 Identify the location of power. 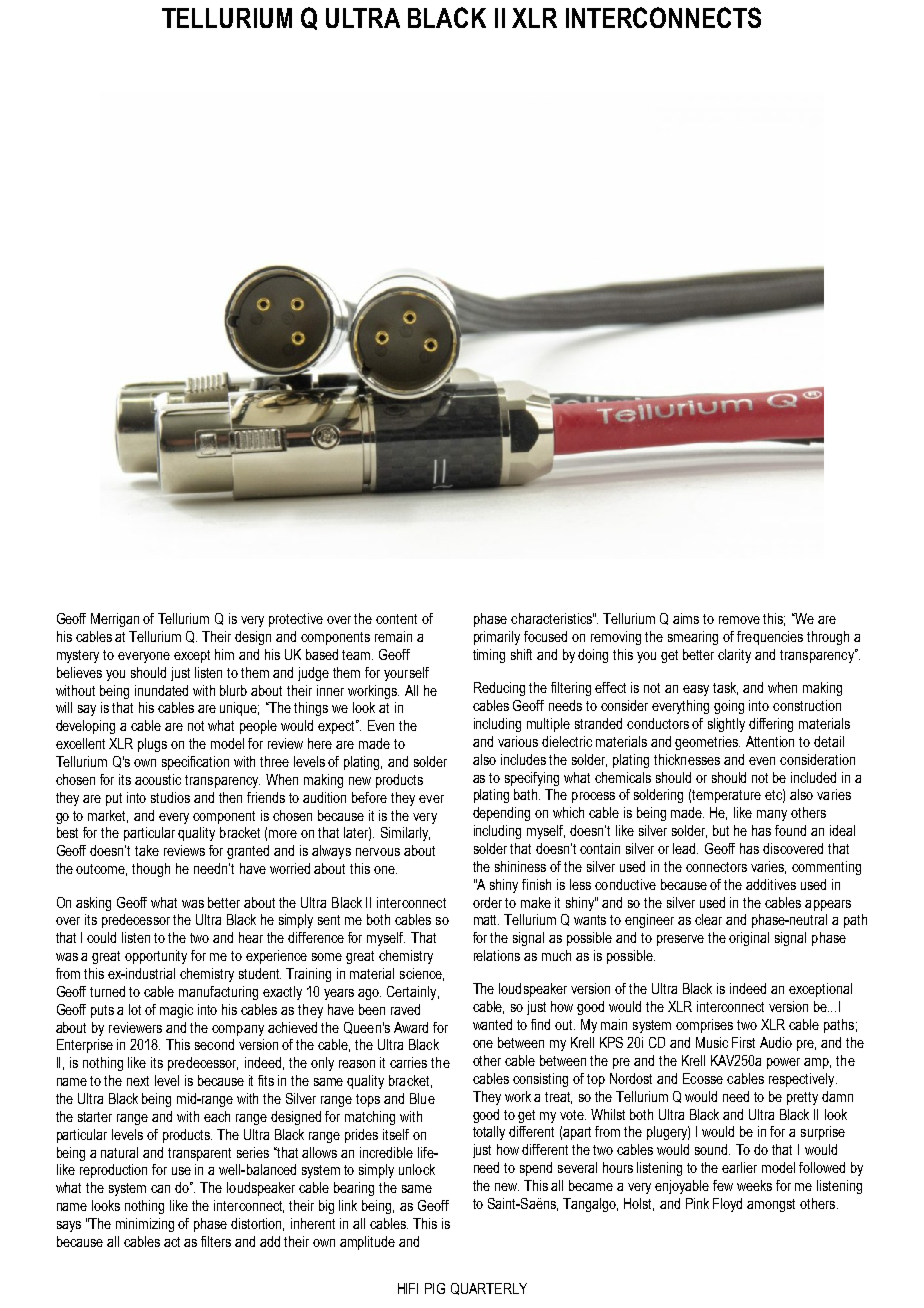
(783, 1063).
